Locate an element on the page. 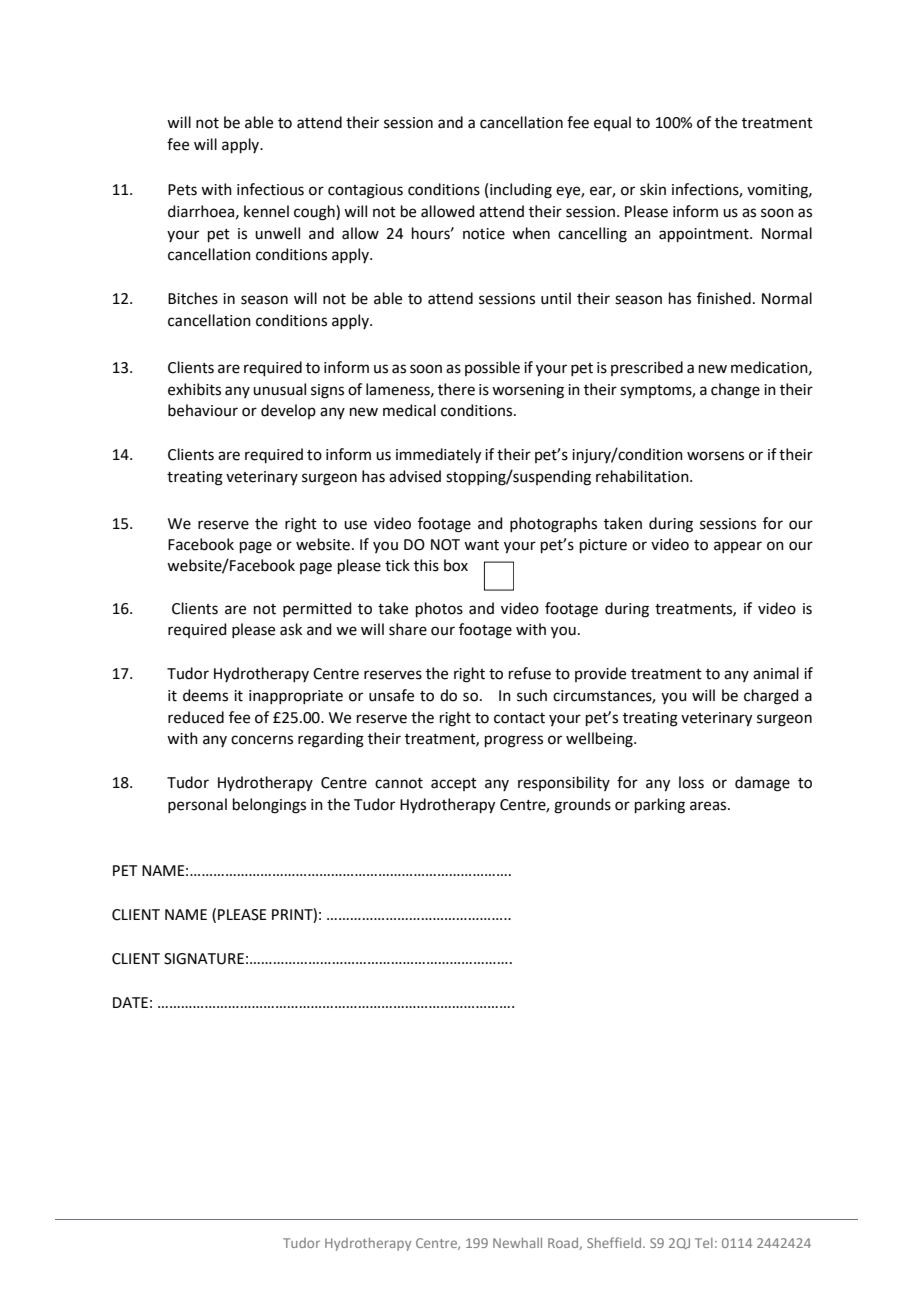  infectious is located at coordinates (270, 189).
